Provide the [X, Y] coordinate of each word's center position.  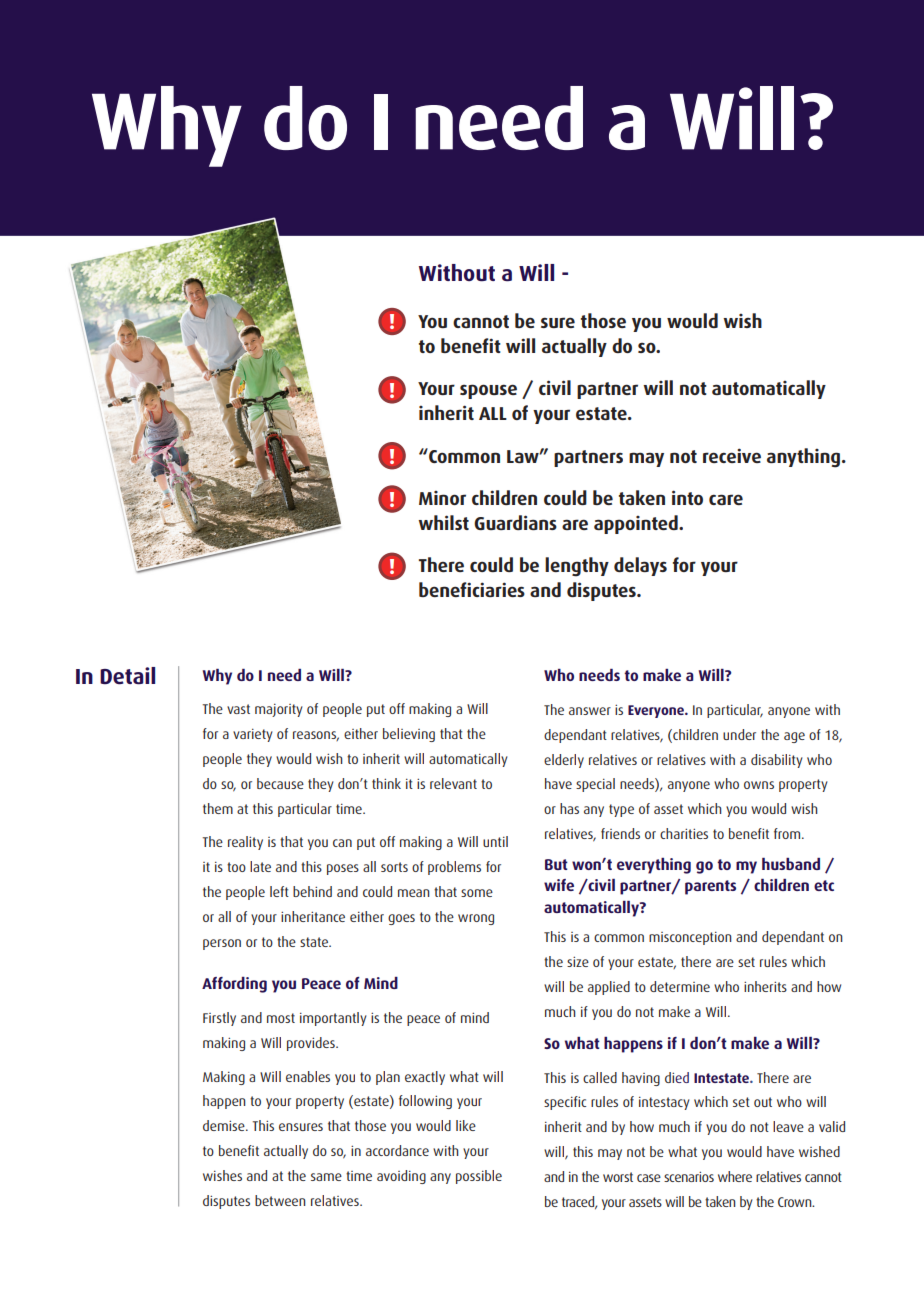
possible [479, 1177]
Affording [234, 985]
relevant [453, 783]
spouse [488, 391]
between [280, 1200]
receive [732, 455]
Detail [127, 676]
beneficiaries [472, 589]
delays [640, 566]
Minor [442, 498]
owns [759, 785]
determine [680, 986]
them [218, 808]
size [578, 961]
